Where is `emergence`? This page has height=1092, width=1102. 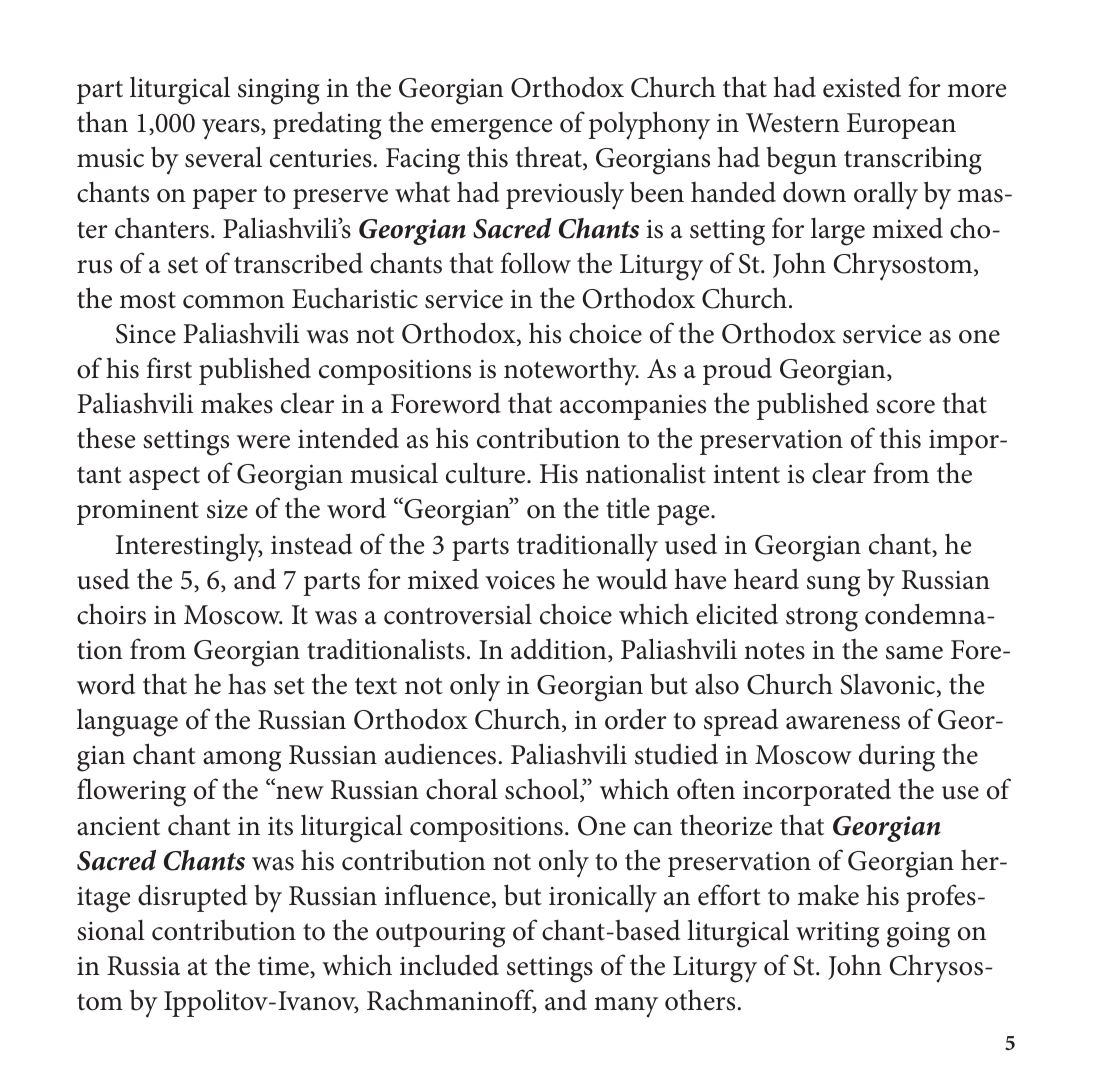
emergence is located at coordinates (491, 129).
